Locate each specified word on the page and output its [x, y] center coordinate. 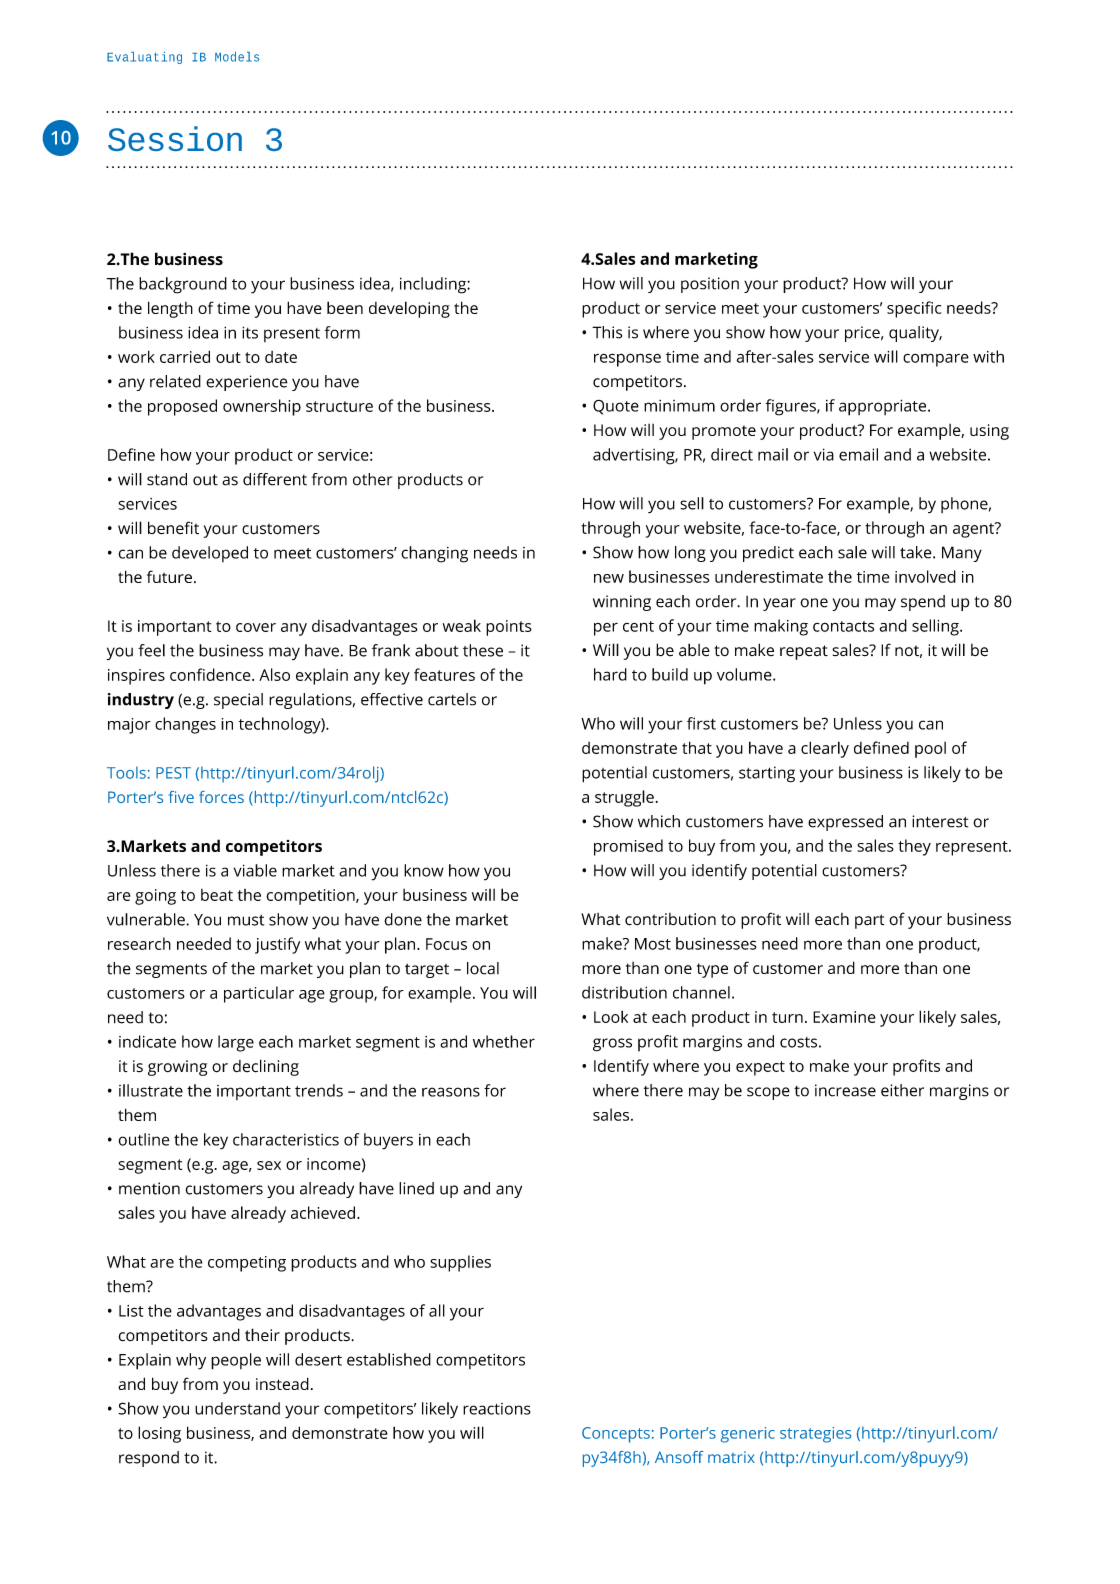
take [917, 552]
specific [914, 309]
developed [210, 554]
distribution [624, 992]
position [710, 285]
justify [277, 945]
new [609, 578]
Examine [844, 1017]
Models [237, 57]
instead [282, 1383]
